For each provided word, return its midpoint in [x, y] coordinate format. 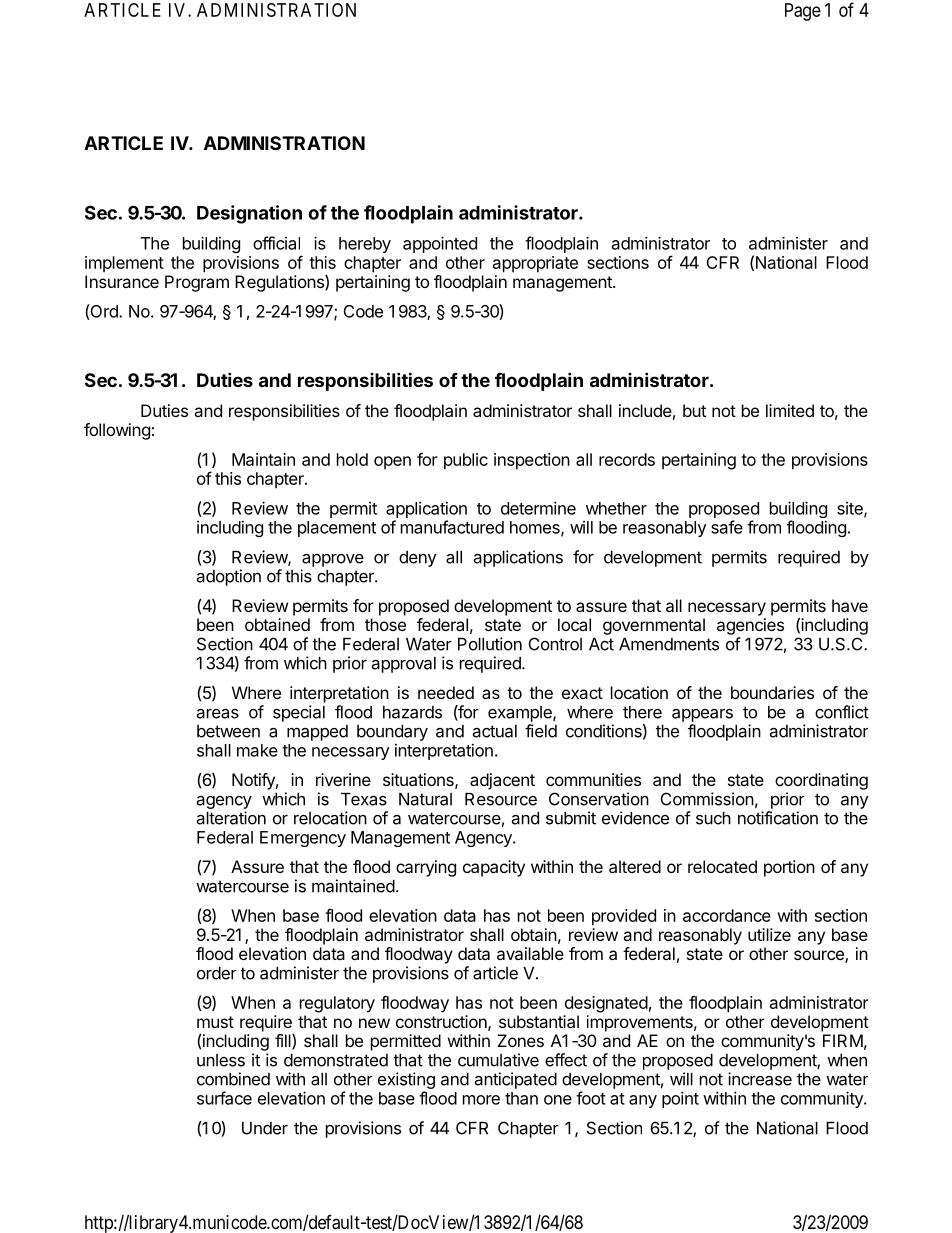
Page [803, 12]
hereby [365, 245]
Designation [249, 214]
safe [727, 527]
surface [224, 1098]
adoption [229, 577]
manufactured [452, 527]
